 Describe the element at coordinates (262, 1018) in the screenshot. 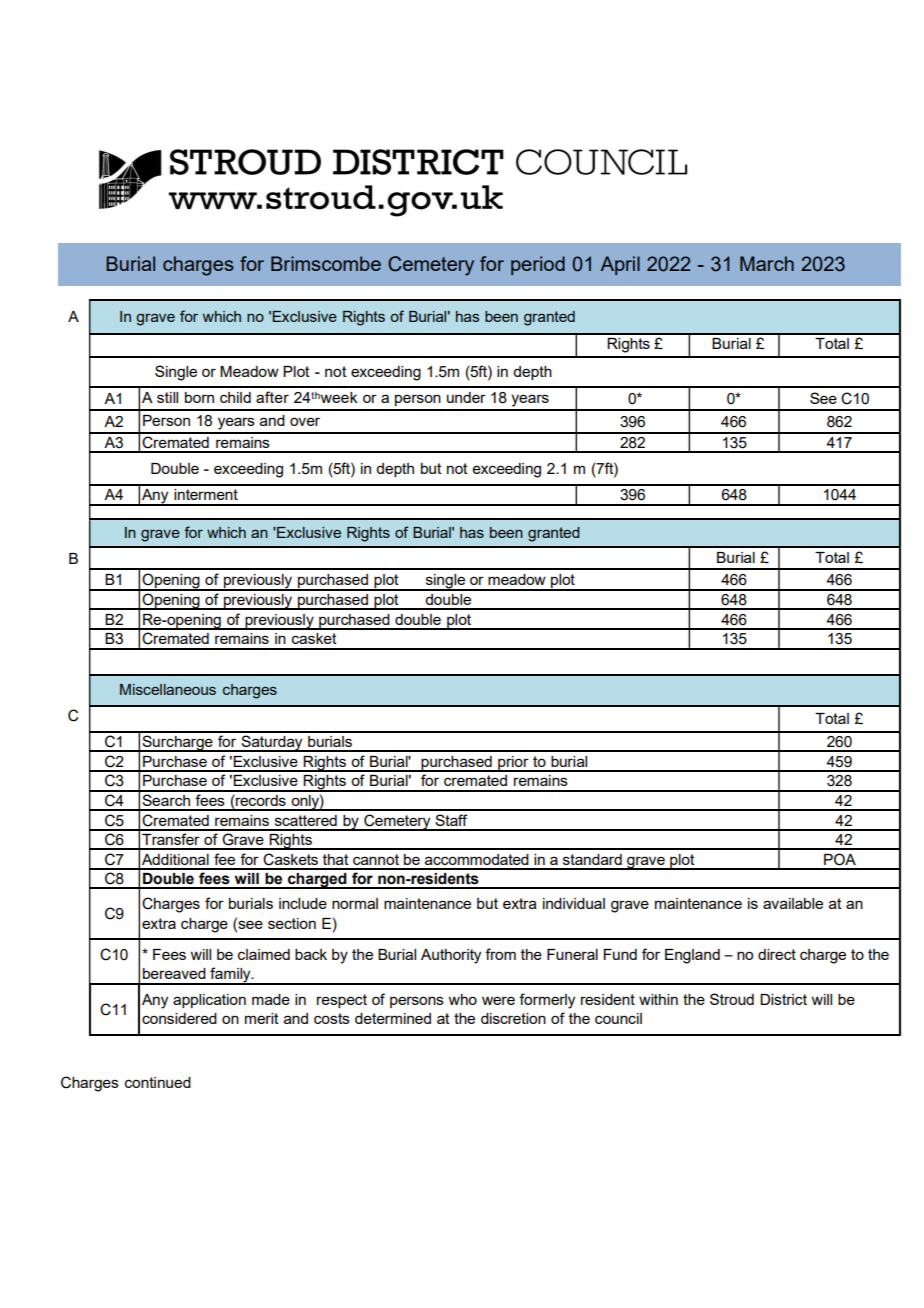

I see `merit` at that location.
